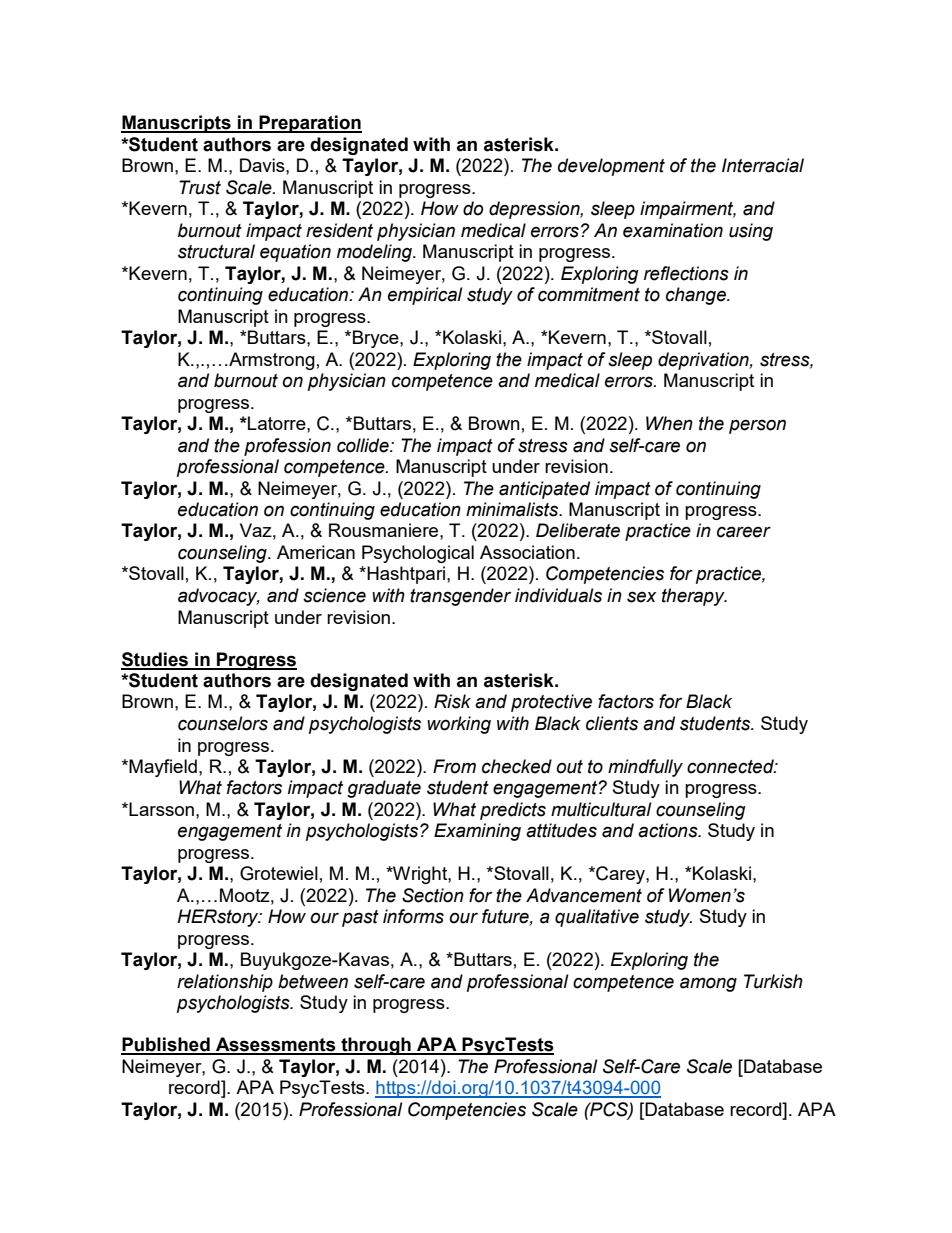  What do you see at coordinates (225, 983) in the screenshot?
I see `relationship` at bounding box center [225, 983].
